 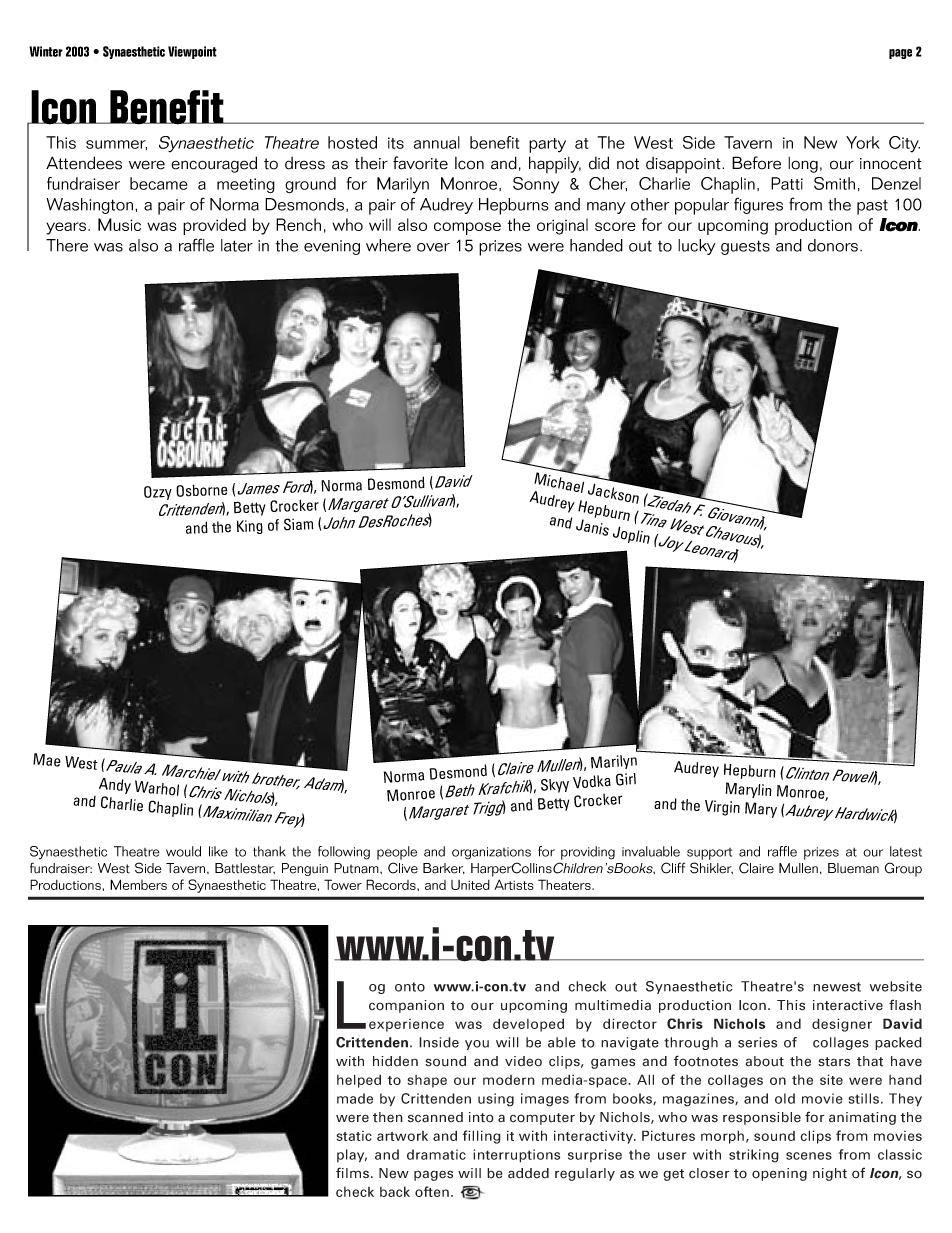 What do you see at coordinates (906, 851) in the document?
I see `latest` at bounding box center [906, 851].
